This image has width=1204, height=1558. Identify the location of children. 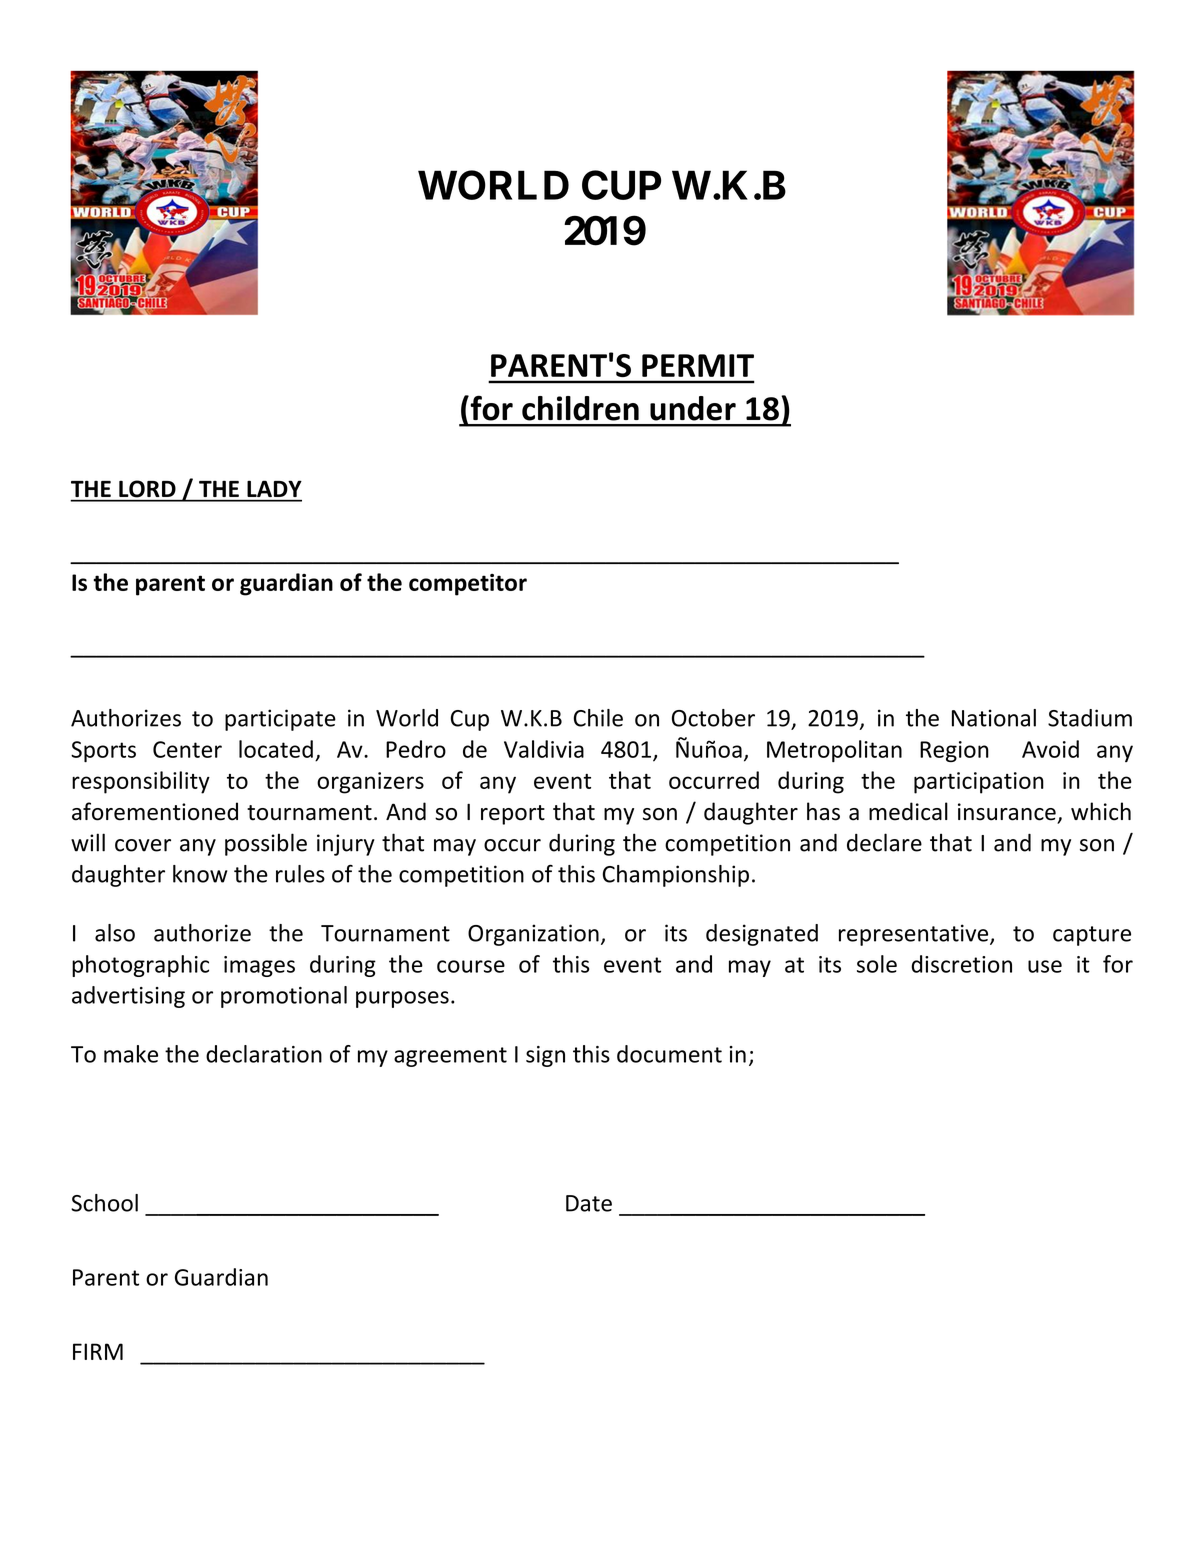
(580, 408).
